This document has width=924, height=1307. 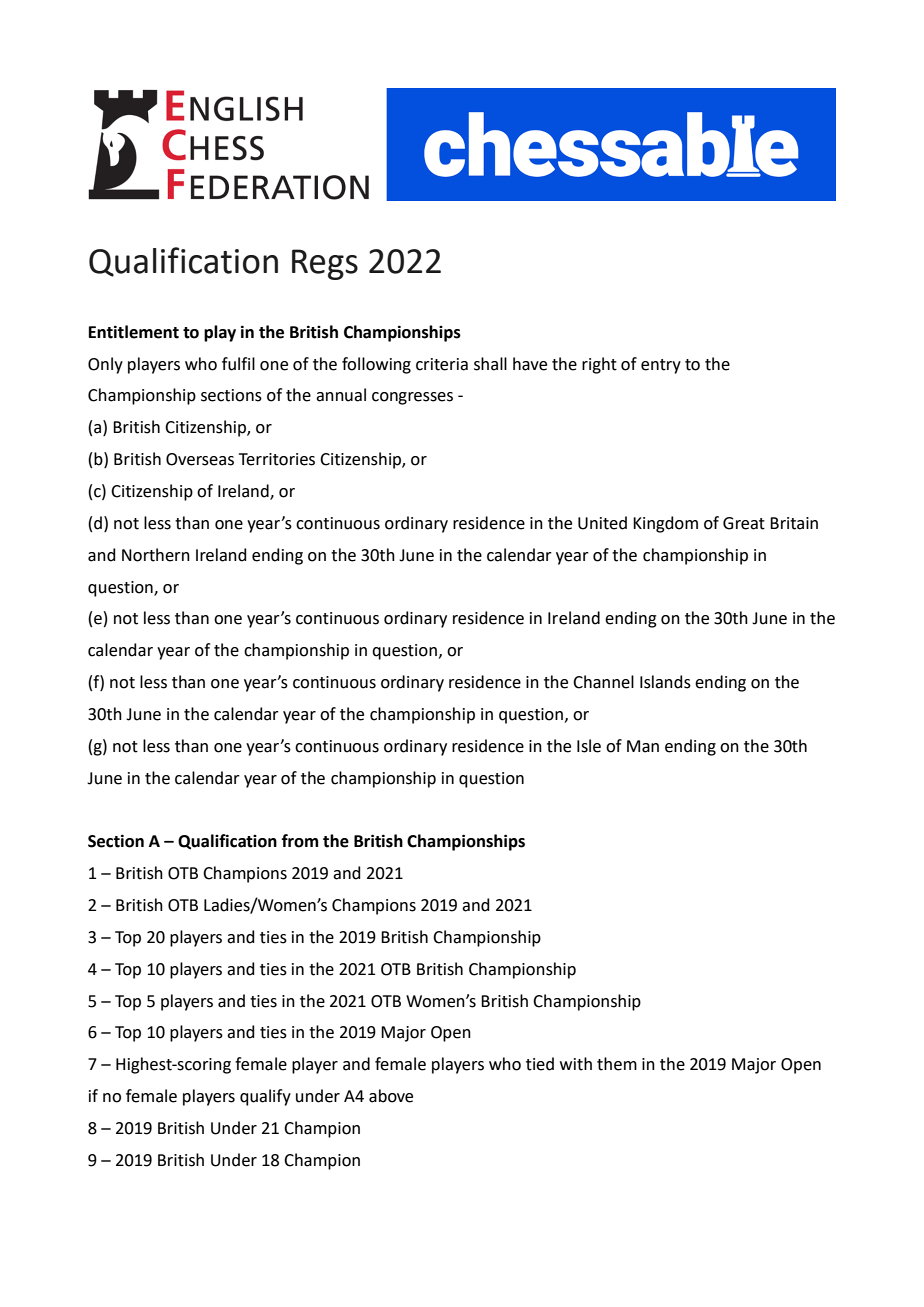 What do you see at coordinates (134, 332) in the document?
I see `Entitlement` at bounding box center [134, 332].
